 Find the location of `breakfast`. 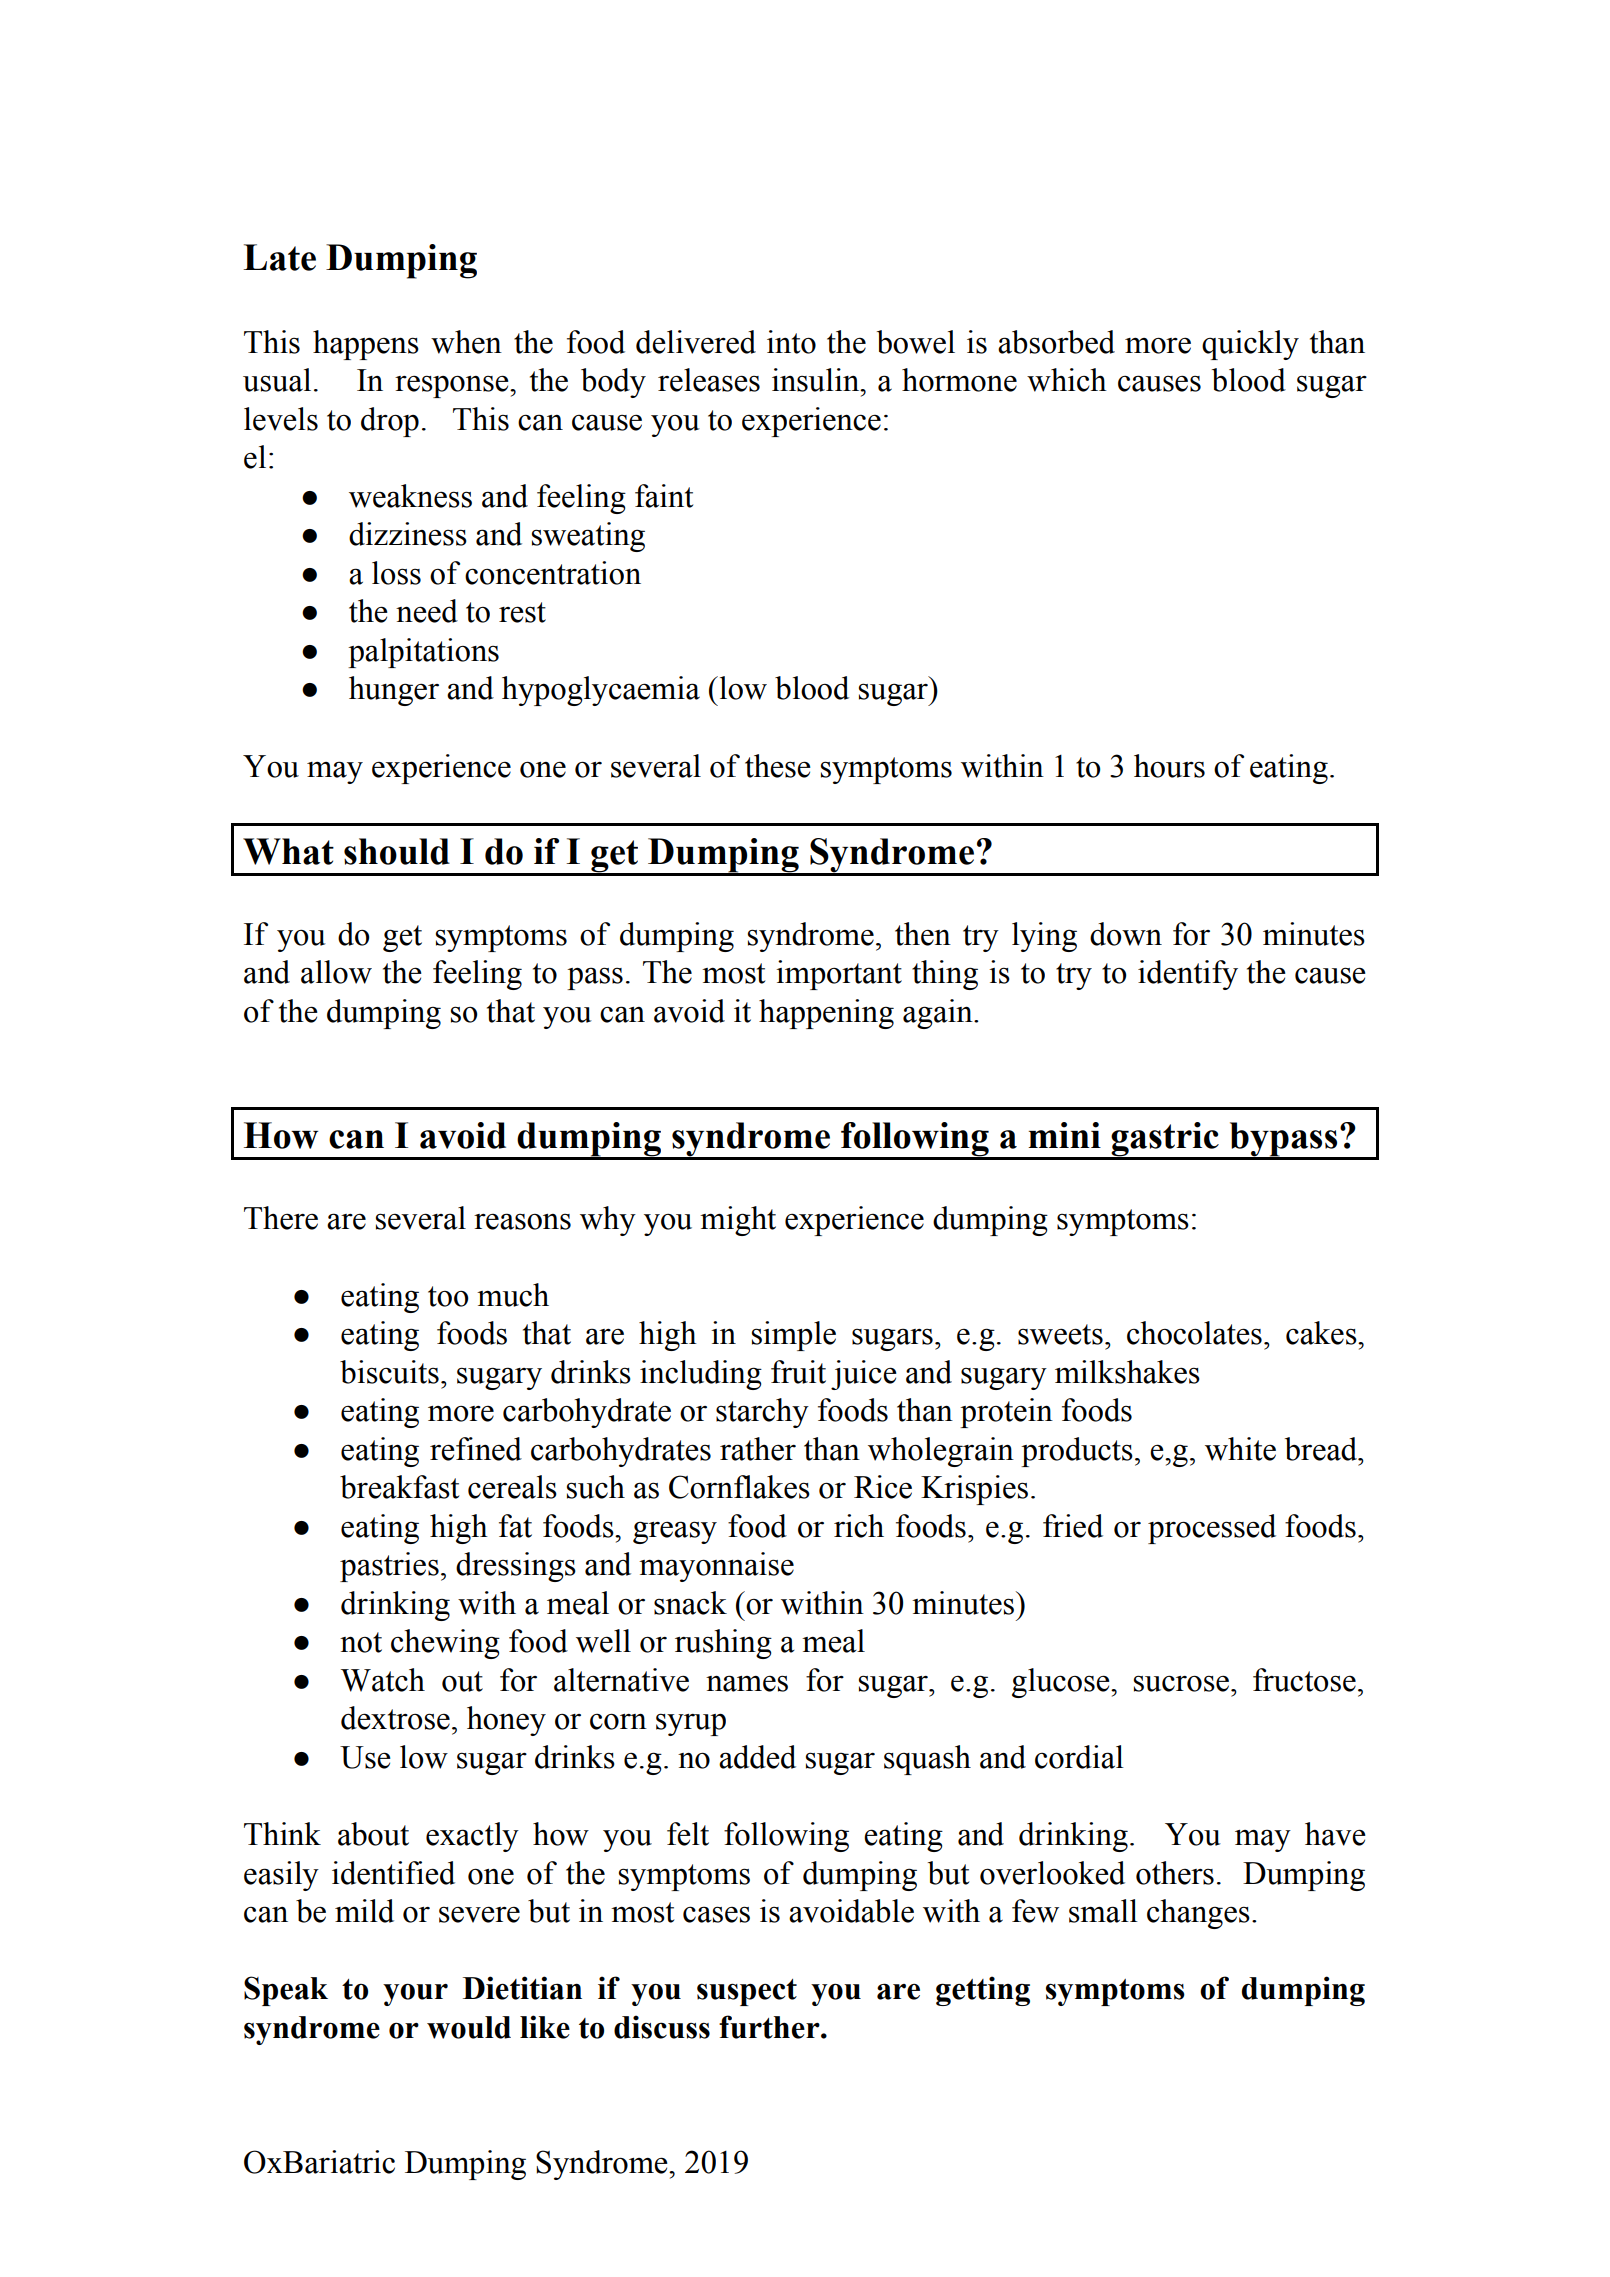

breakfast is located at coordinates (399, 1487).
